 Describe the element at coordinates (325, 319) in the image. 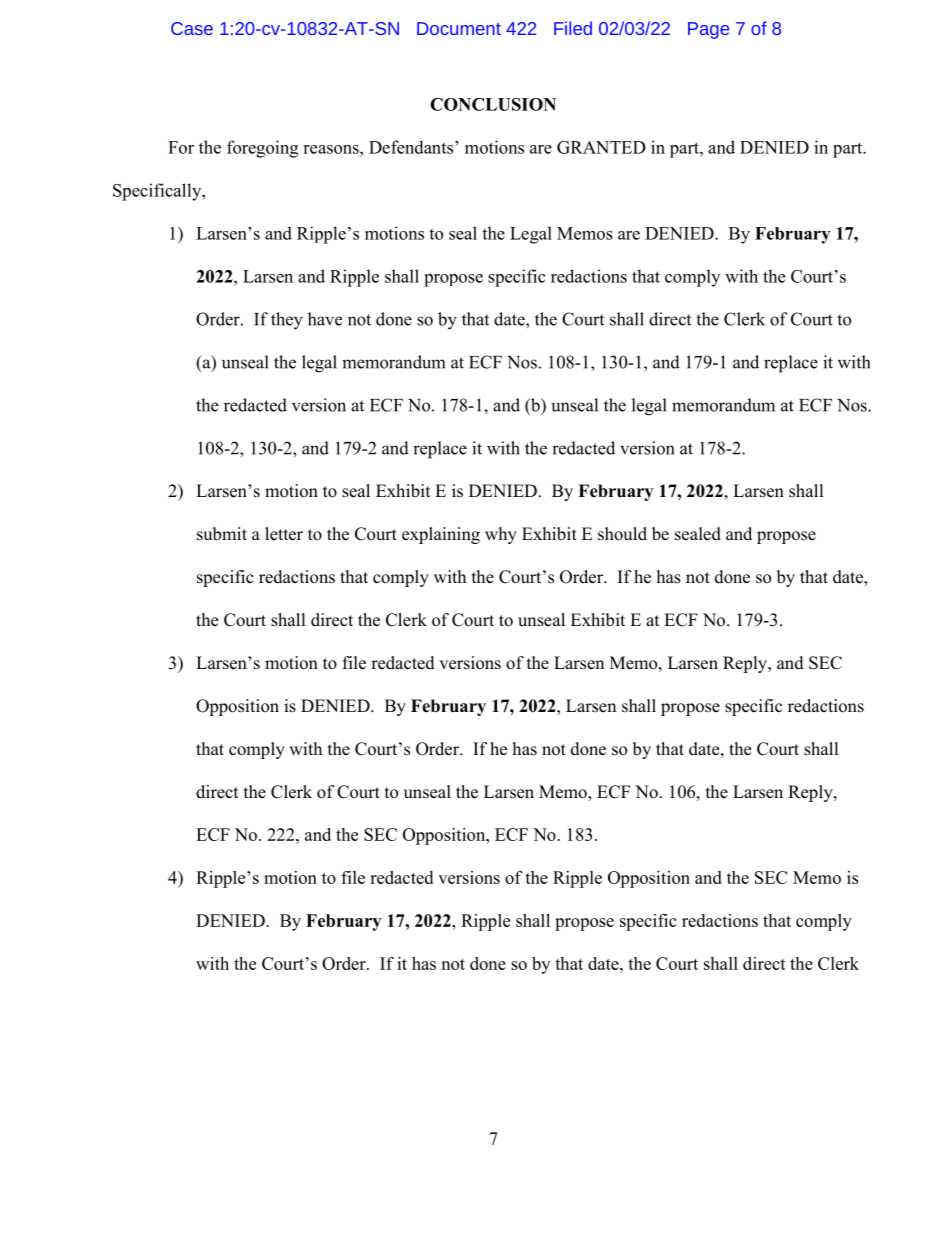

I see `have` at that location.
